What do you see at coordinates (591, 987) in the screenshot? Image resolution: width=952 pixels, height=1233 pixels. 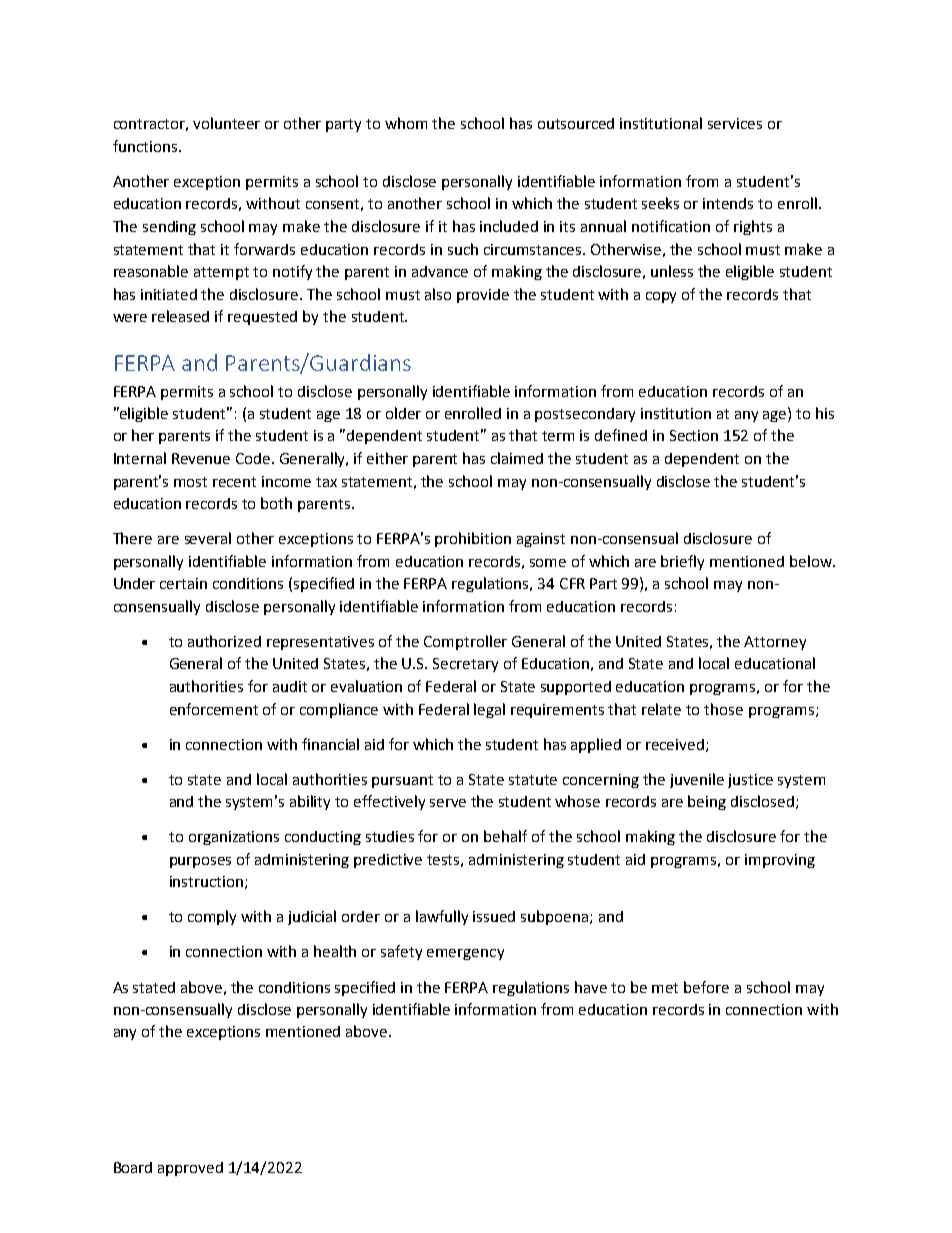 I see `have` at bounding box center [591, 987].
